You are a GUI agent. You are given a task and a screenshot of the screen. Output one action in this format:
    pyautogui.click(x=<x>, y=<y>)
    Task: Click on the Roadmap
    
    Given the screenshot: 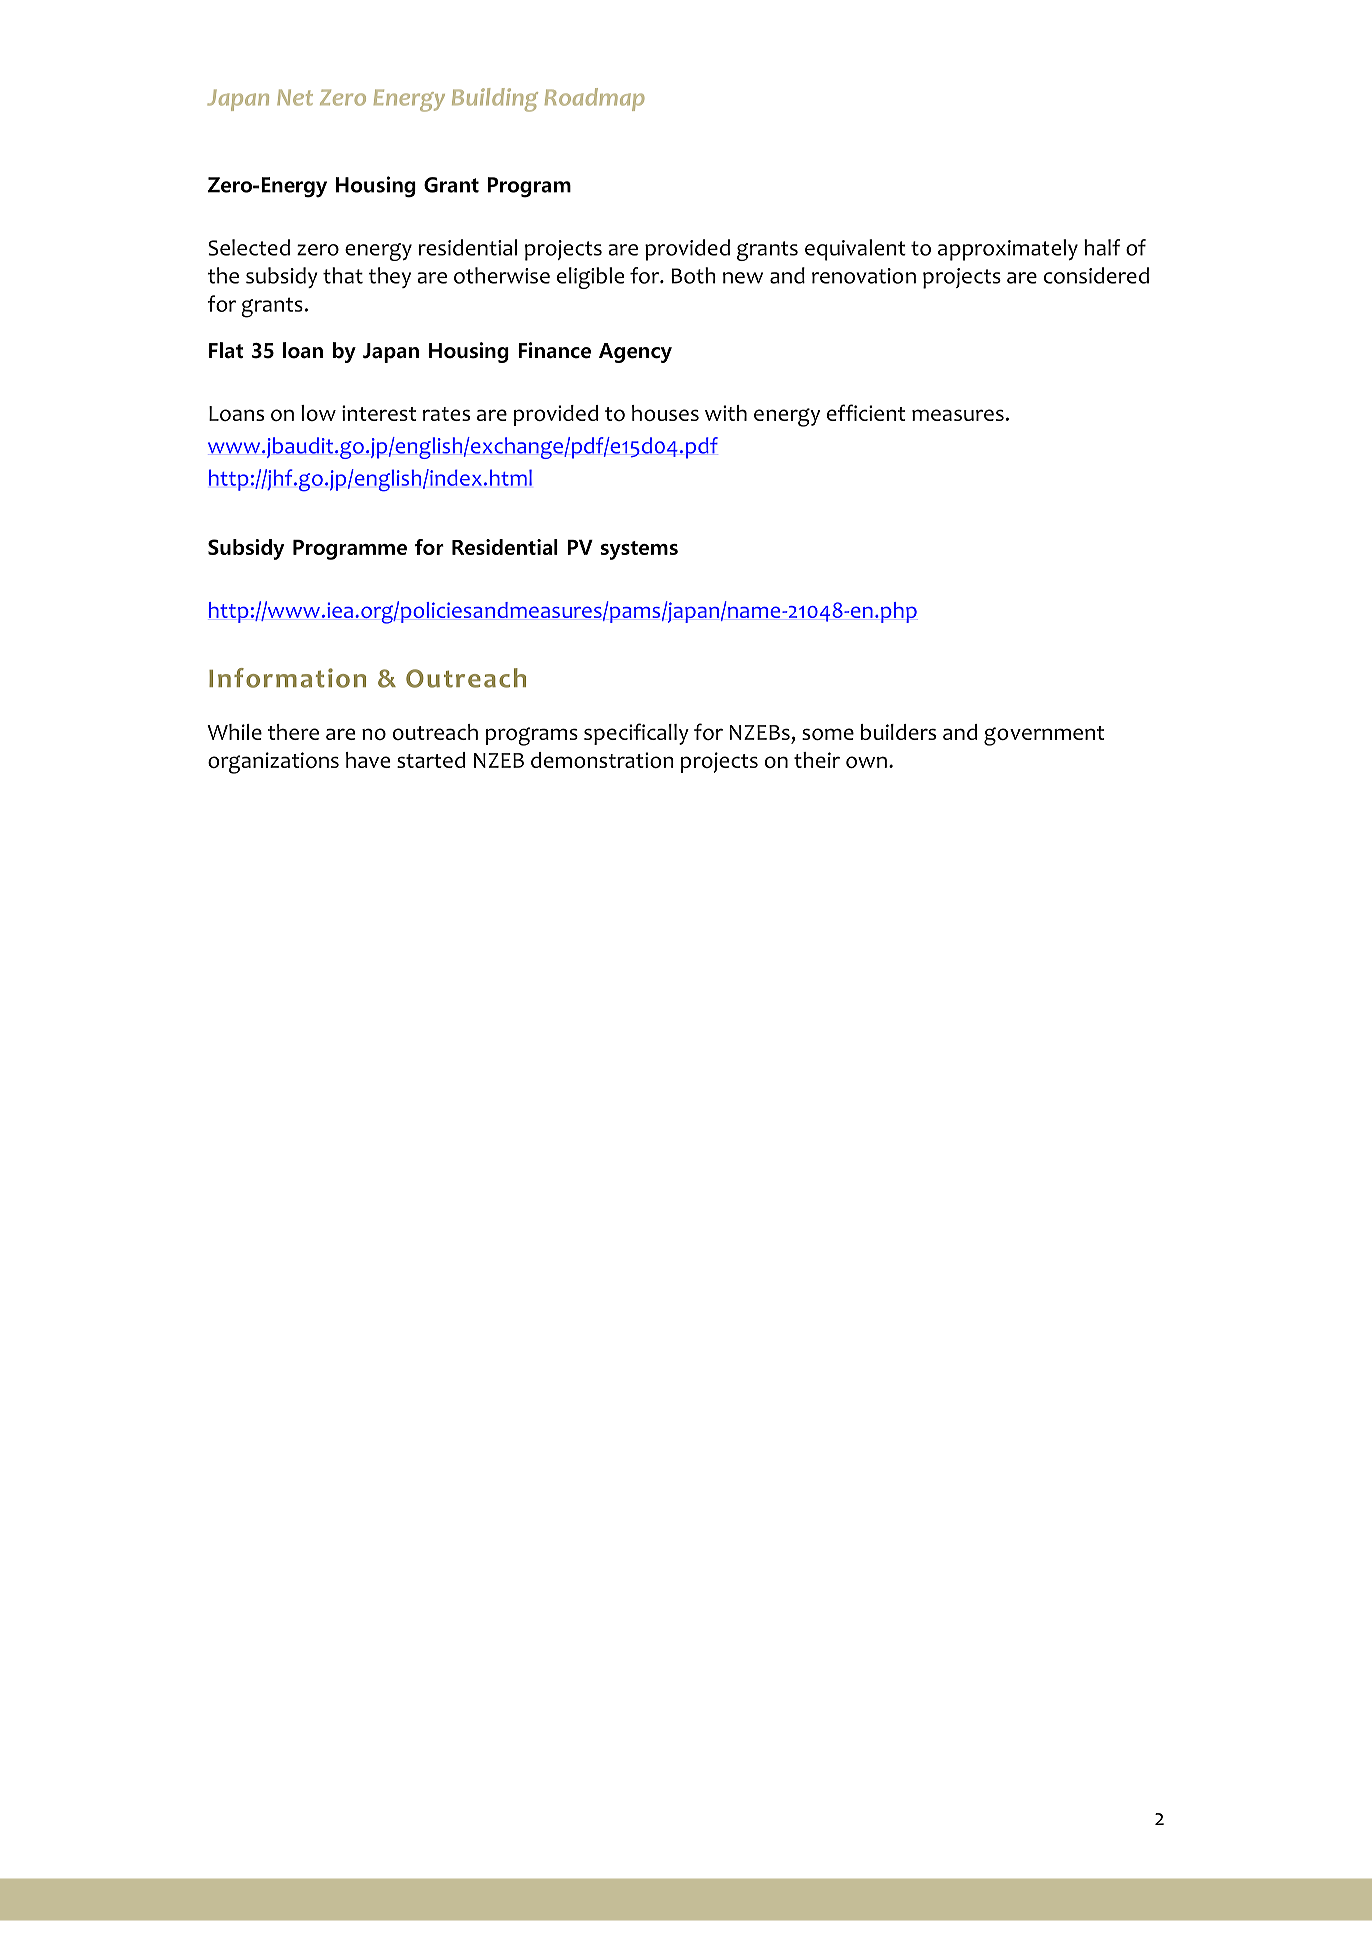 What is the action you would take?
    pyautogui.click(x=595, y=99)
